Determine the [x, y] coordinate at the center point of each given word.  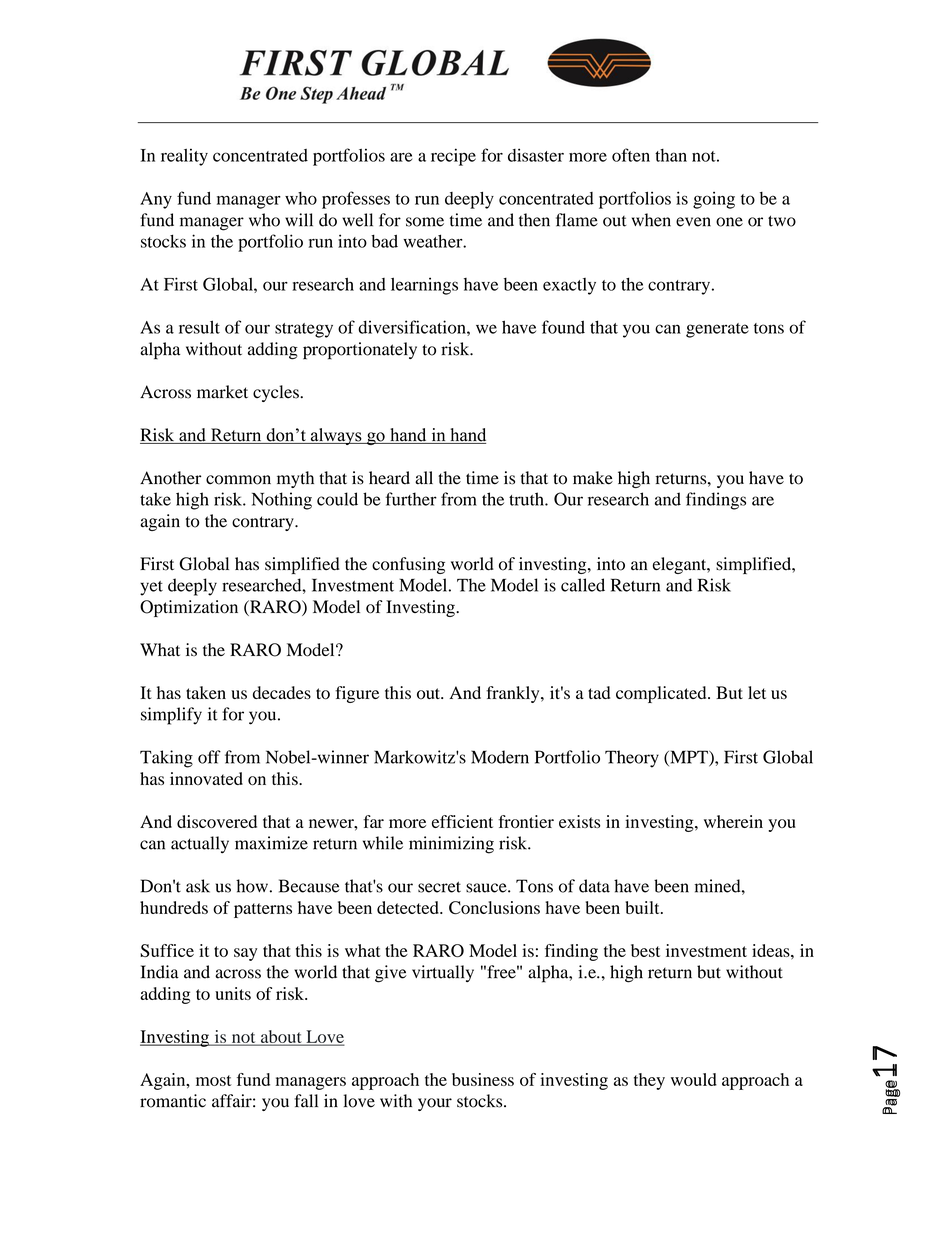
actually [200, 845]
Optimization [189, 608]
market [222, 392]
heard [389, 478]
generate [717, 330]
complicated [662, 694]
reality [184, 157]
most [214, 1080]
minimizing [451, 845]
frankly [514, 694]
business [483, 1079]
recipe [453, 157]
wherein [733, 821]
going [714, 200]
